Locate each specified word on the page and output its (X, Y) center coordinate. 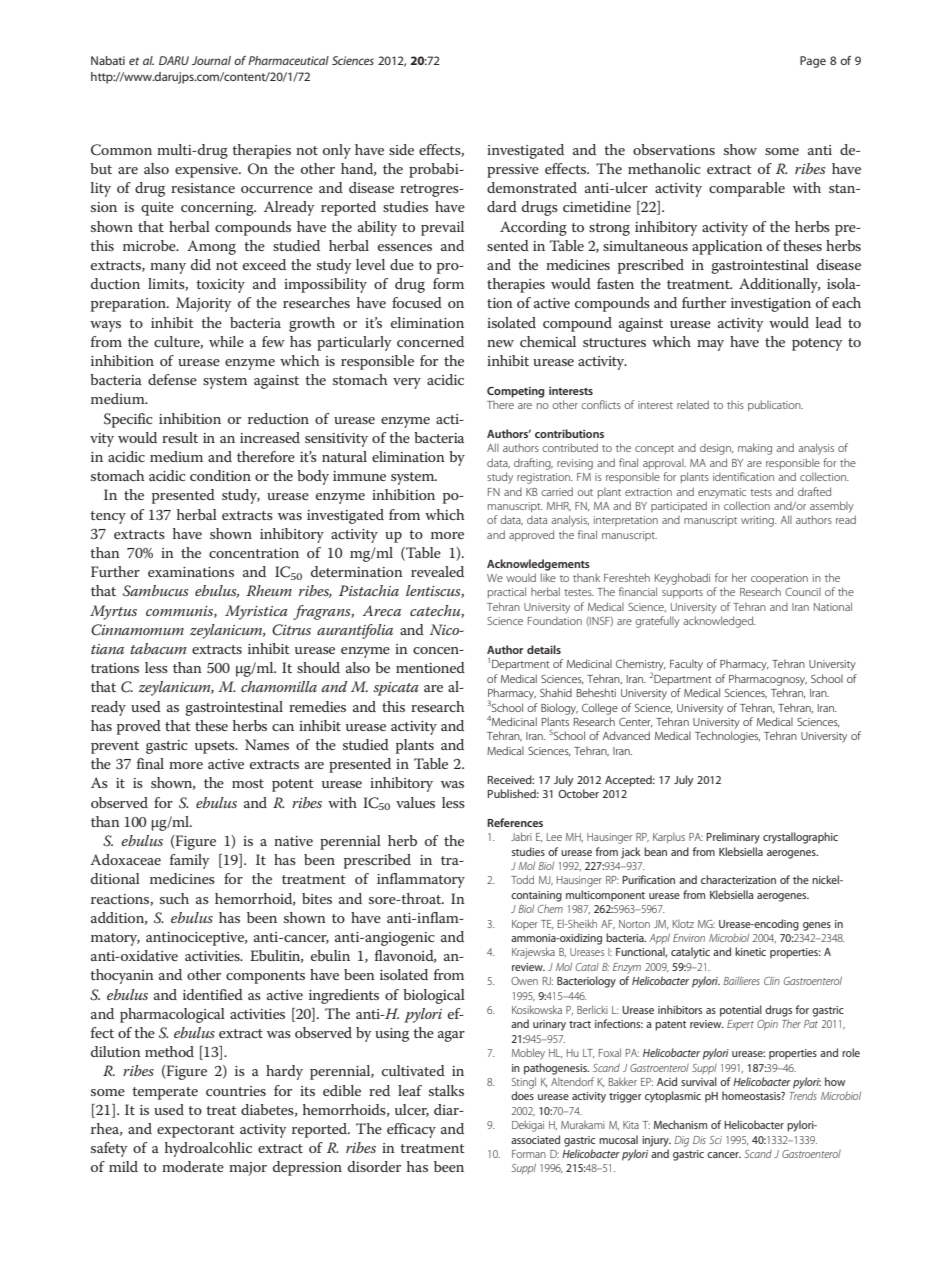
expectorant (196, 1131)
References (515, 822)
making (755, 449)
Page (813, 62)
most (248, 783)
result (180, 437)
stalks (446, 1090)
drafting (533, 464)
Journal (211, 60)
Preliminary (733, 838)
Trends (803, 1096)
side (401, 149)
